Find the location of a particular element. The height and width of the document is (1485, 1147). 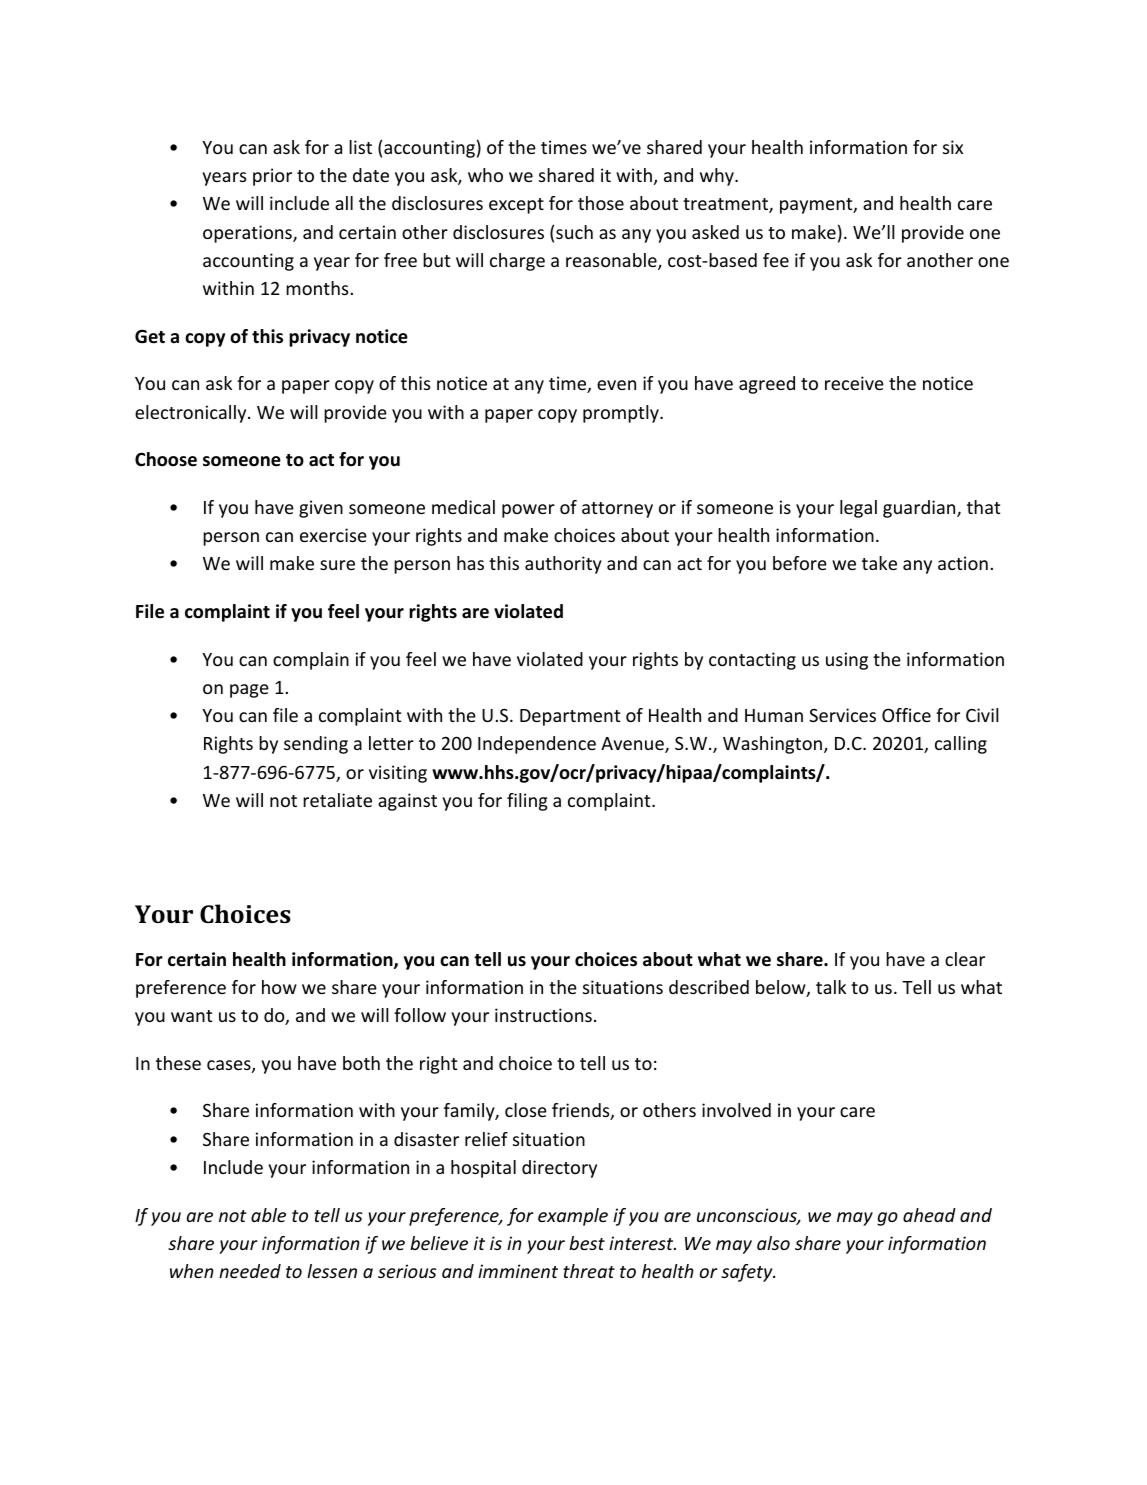

promptly is located at coordinates (622, 414).
